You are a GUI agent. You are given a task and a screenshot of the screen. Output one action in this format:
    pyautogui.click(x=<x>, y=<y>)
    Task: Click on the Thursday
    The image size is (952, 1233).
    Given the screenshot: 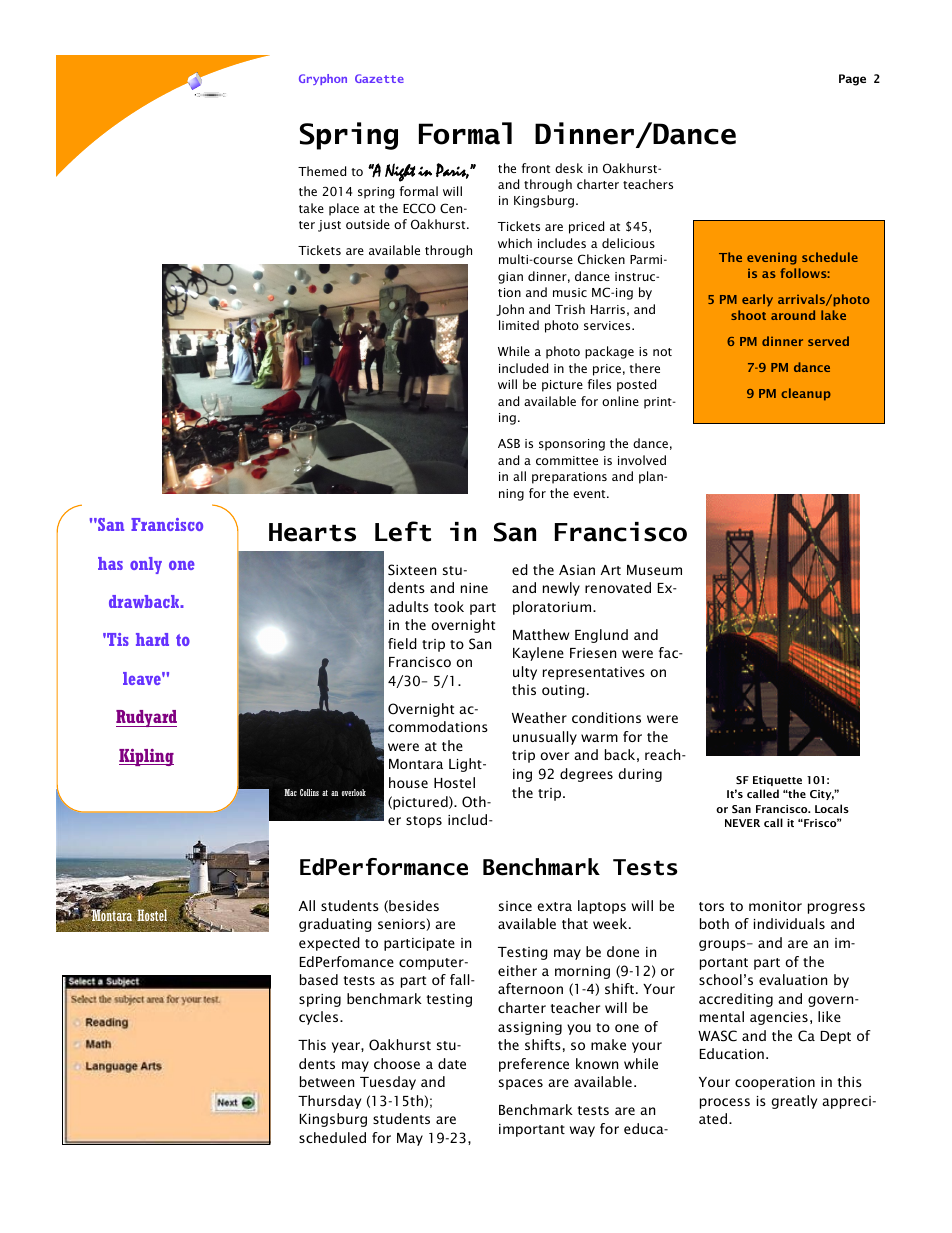 What is the action you would take?
    pyautogui.click(x=329, y=1102)
